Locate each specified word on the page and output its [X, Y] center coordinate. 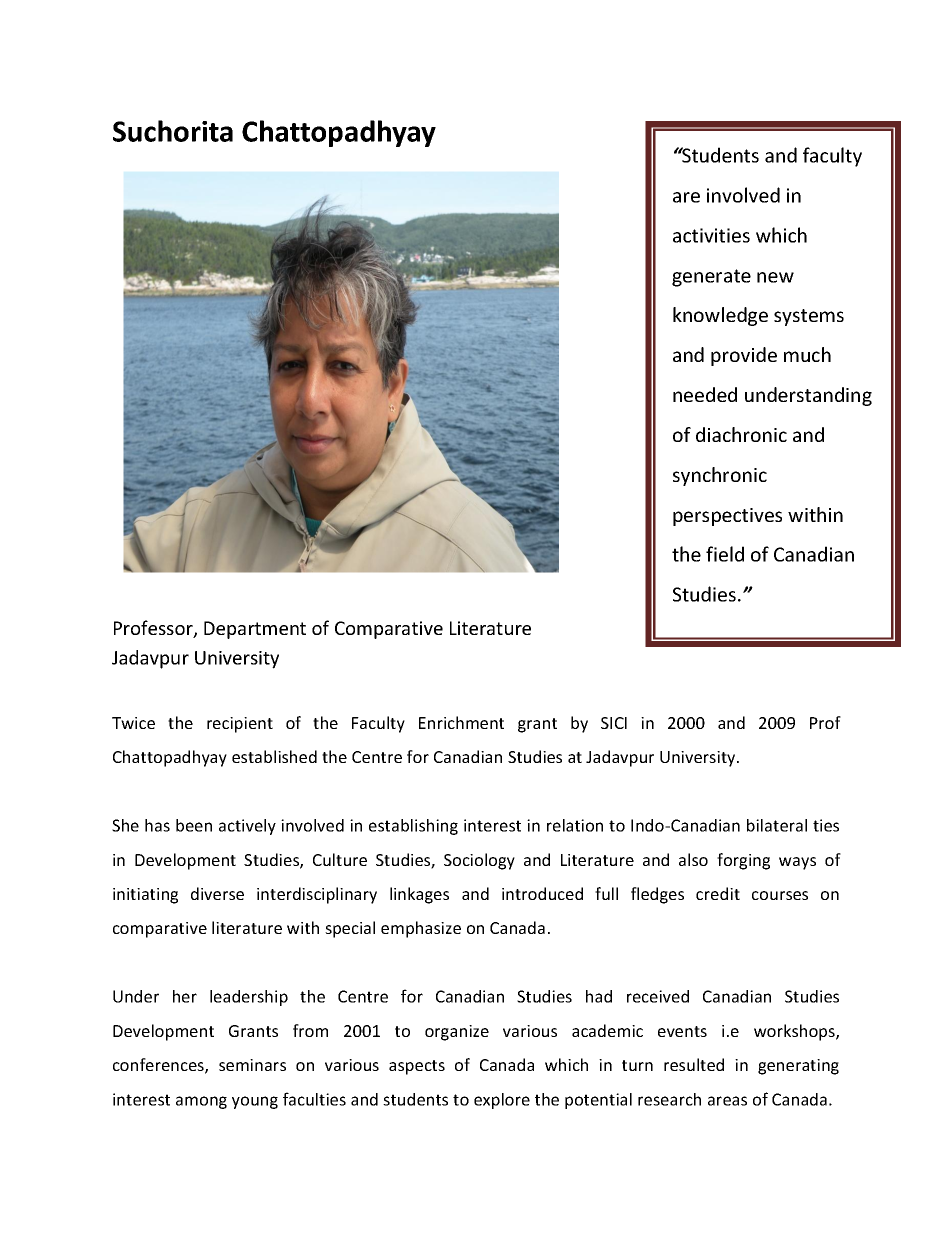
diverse [217, 893]
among [201, 1102]
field [725, 554]
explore [502, 1101]
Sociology [479, 861]
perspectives [727, 517]
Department [255, 630]
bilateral [777, 825]
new [775, 277]
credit [718, 893]
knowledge [720, 316]
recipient [240, 725]
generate [711, 278]
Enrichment [461, 722]
